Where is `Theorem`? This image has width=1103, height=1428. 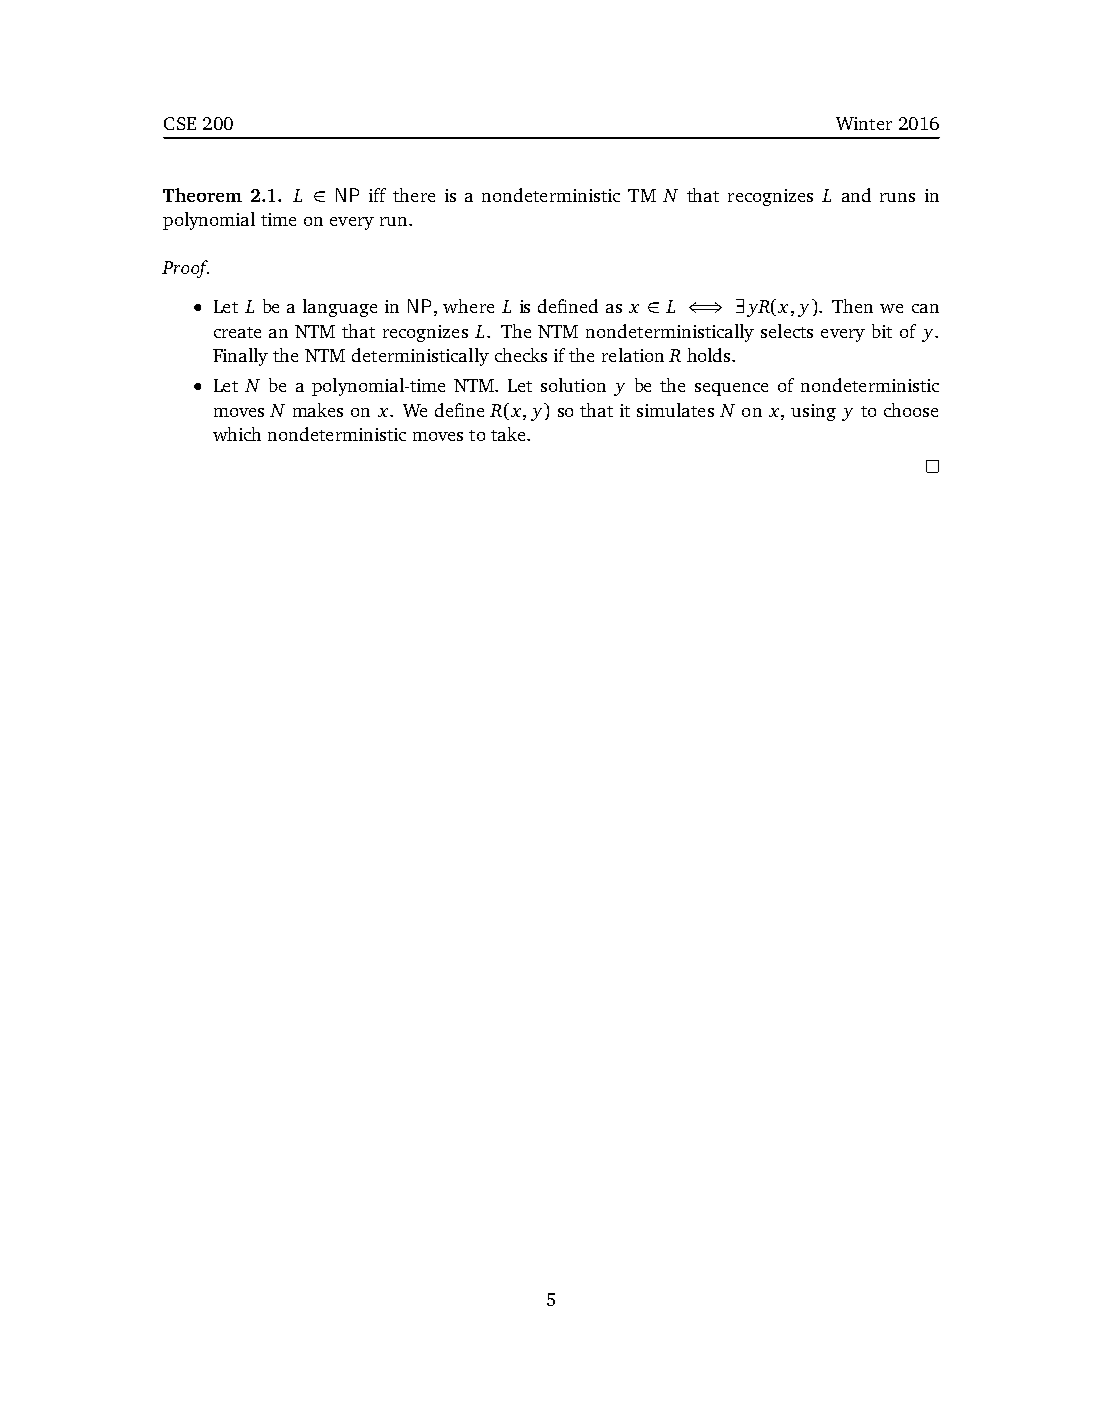 Theorem is located at coordinates (202, 195).
